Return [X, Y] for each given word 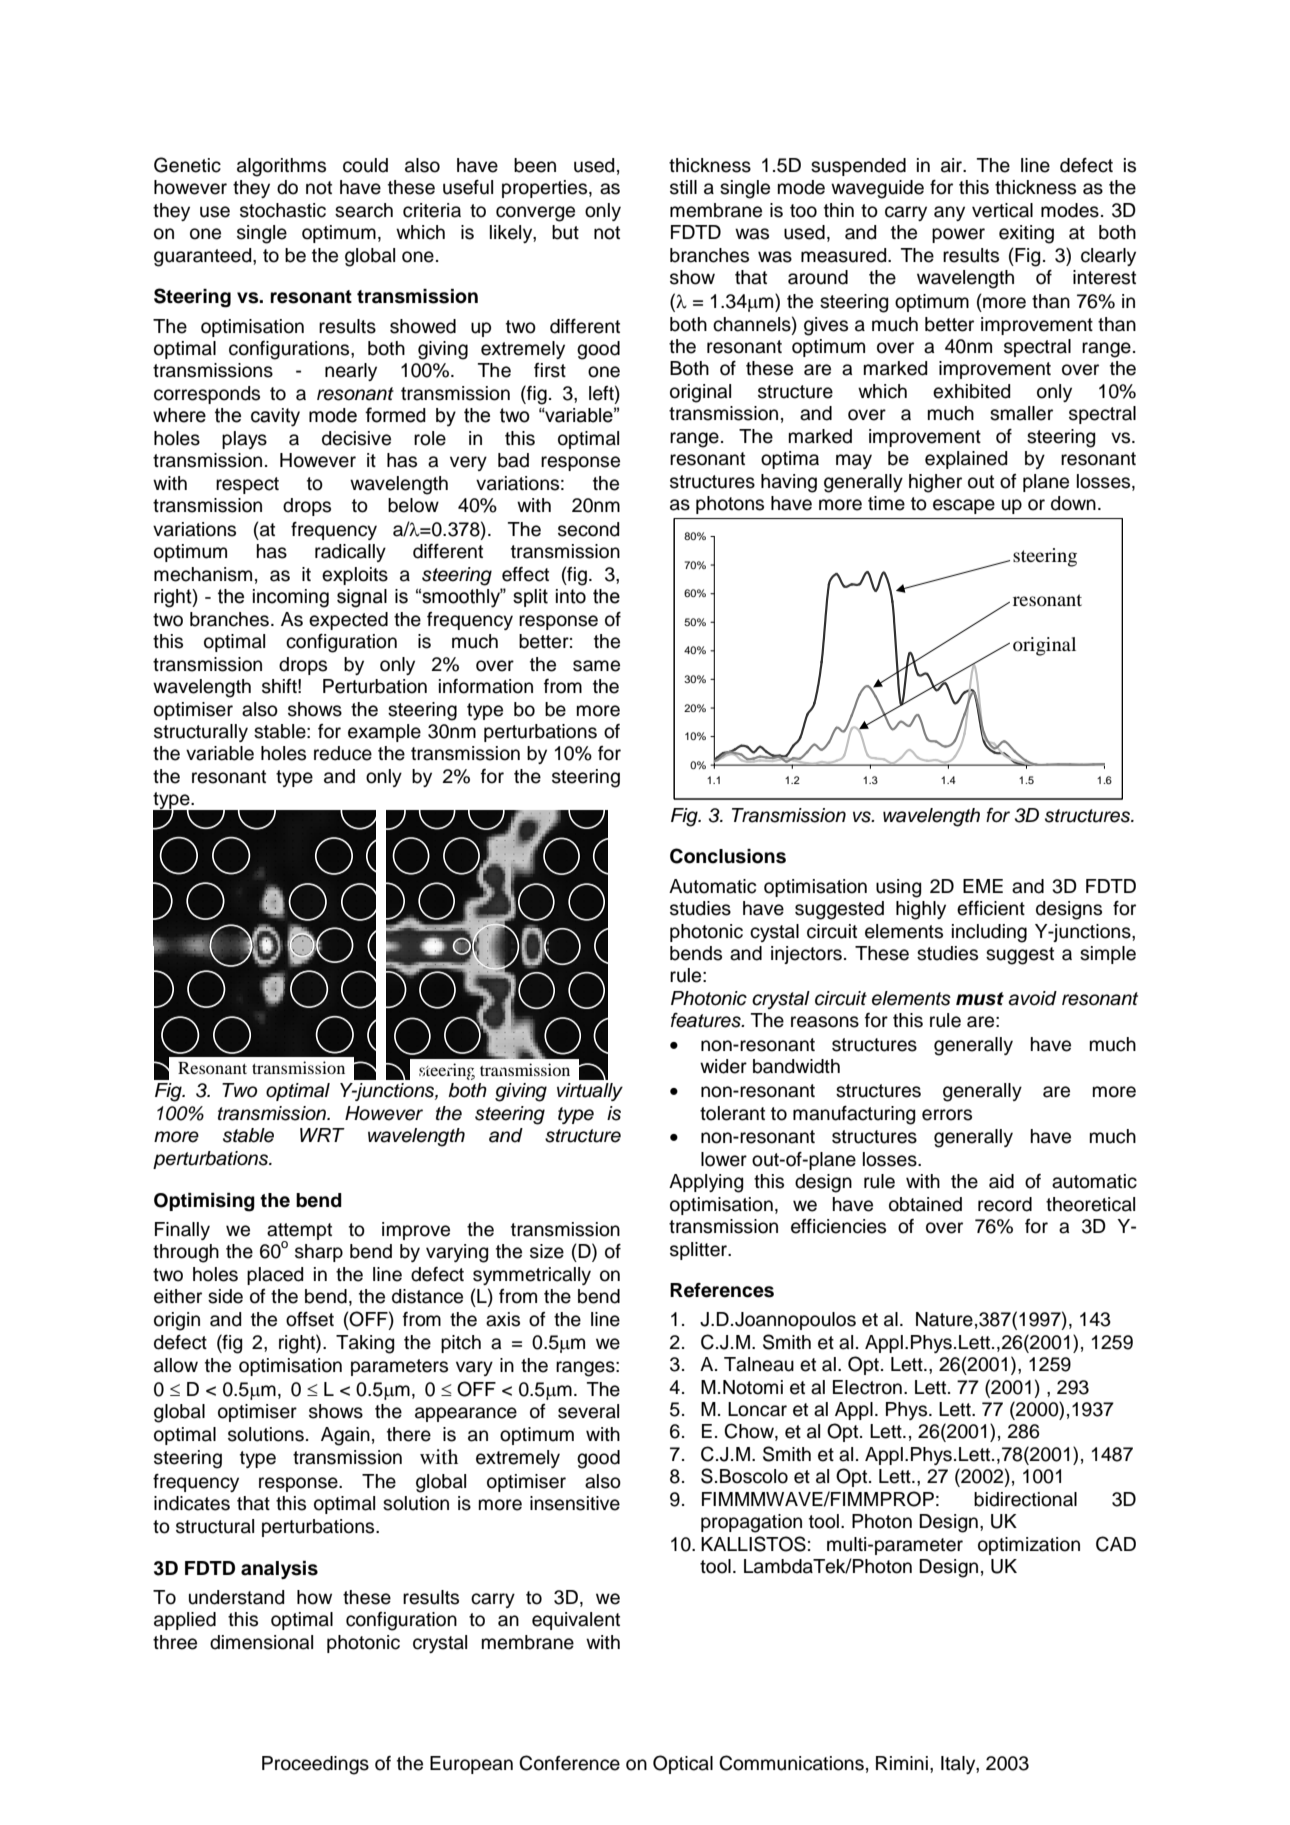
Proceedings [315, 1765]
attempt [299, 1232]
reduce [343, 753]
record [1005, 1204]
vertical [1002, 210]
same [596, 666]
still [683, 187]
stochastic [283, 210]
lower [724, 1159]
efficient [991, 908]
